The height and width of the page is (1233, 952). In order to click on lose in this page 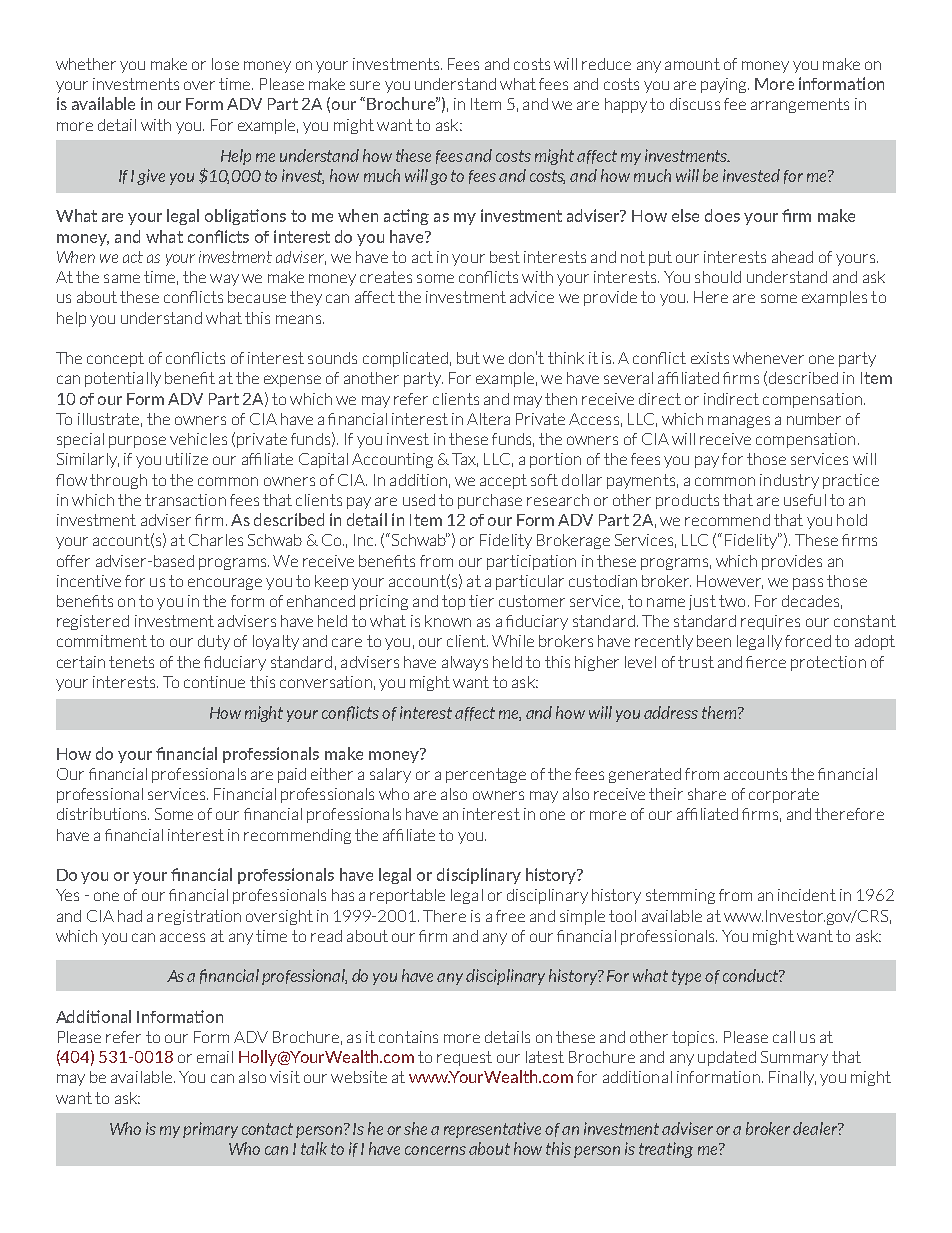, I will do `click(225, 64)`.
